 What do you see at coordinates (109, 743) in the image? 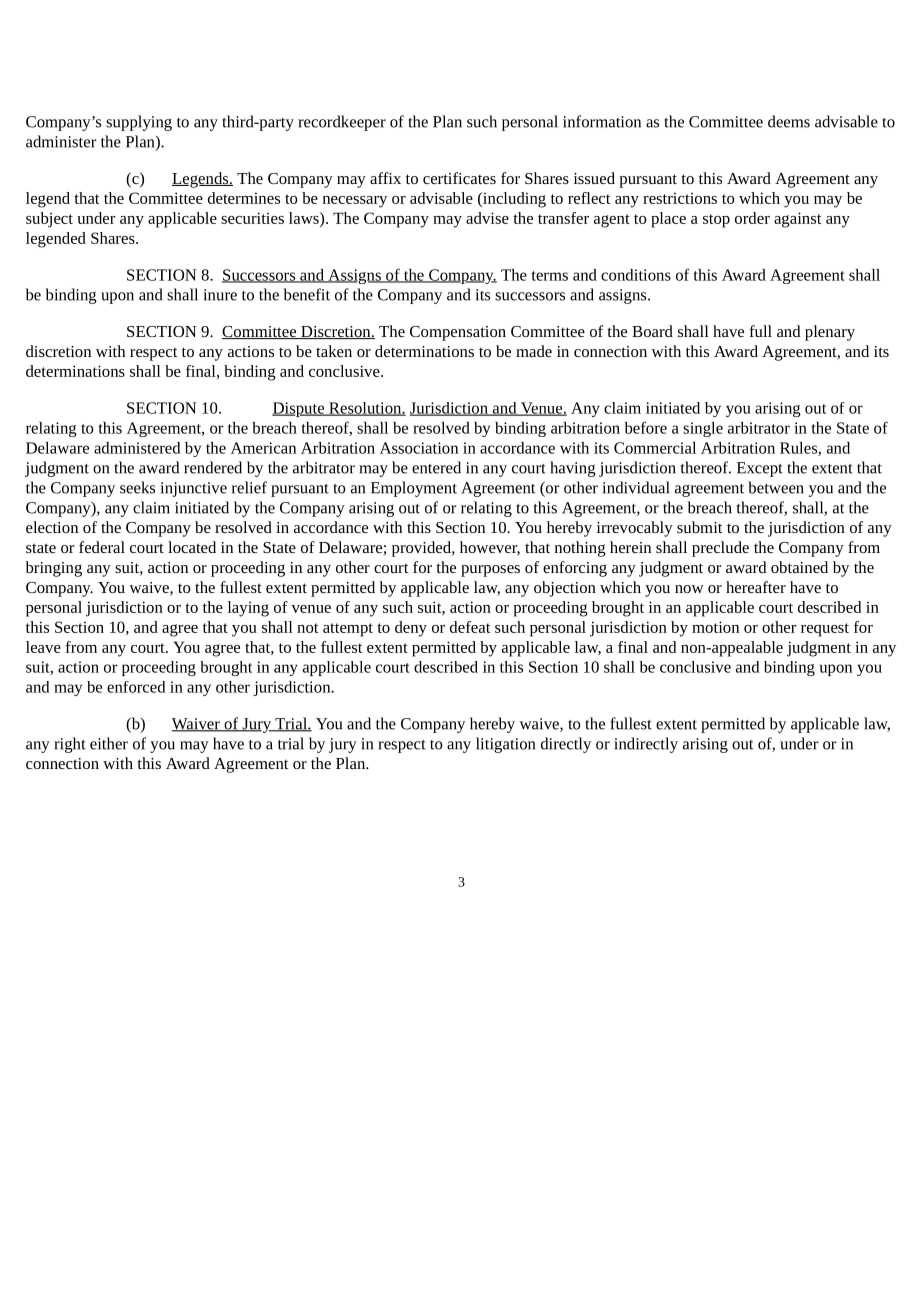
I see `either` at bounding box center [109, 743].
